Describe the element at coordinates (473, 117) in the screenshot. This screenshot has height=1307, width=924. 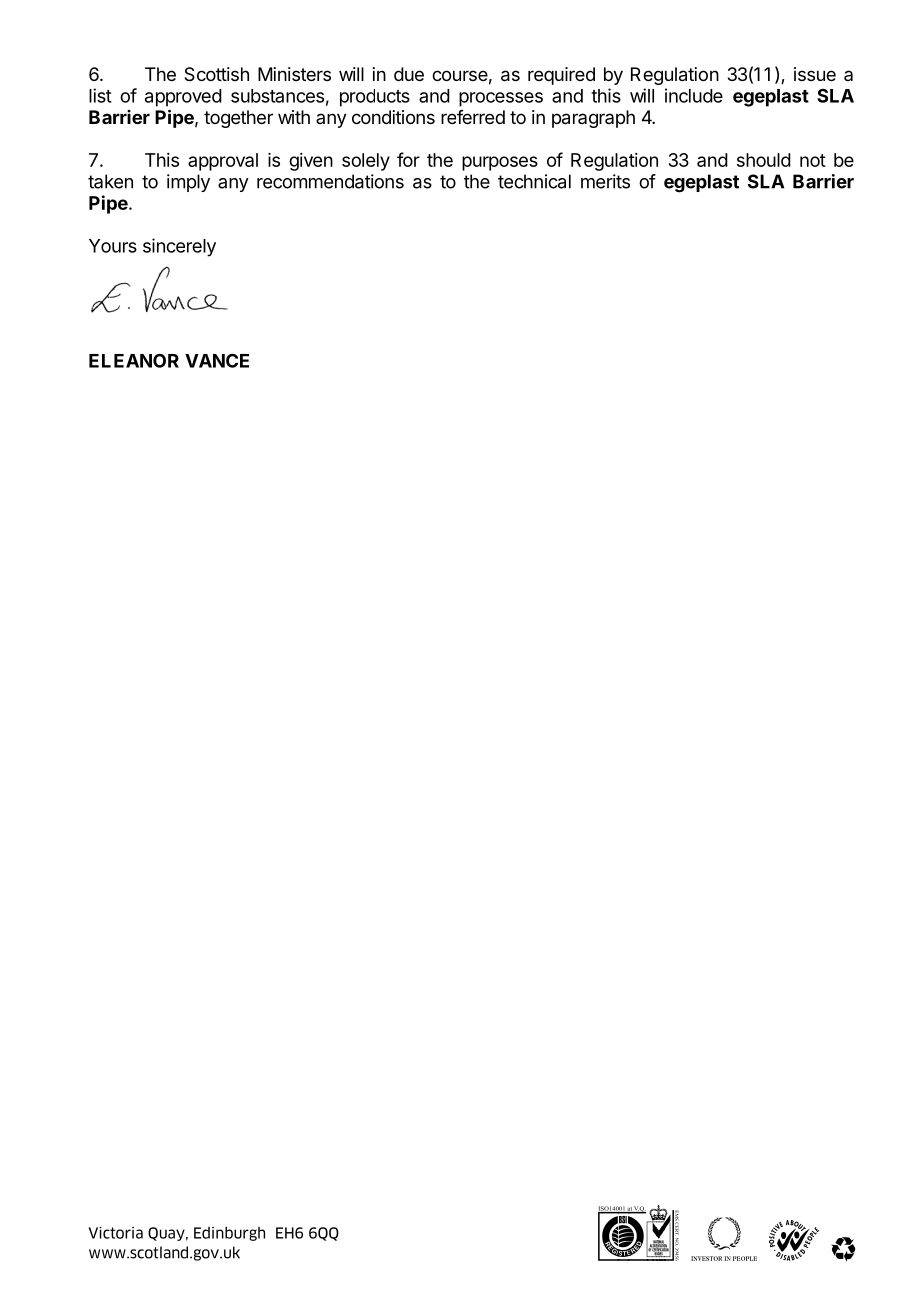
I see `referred` at that location.
